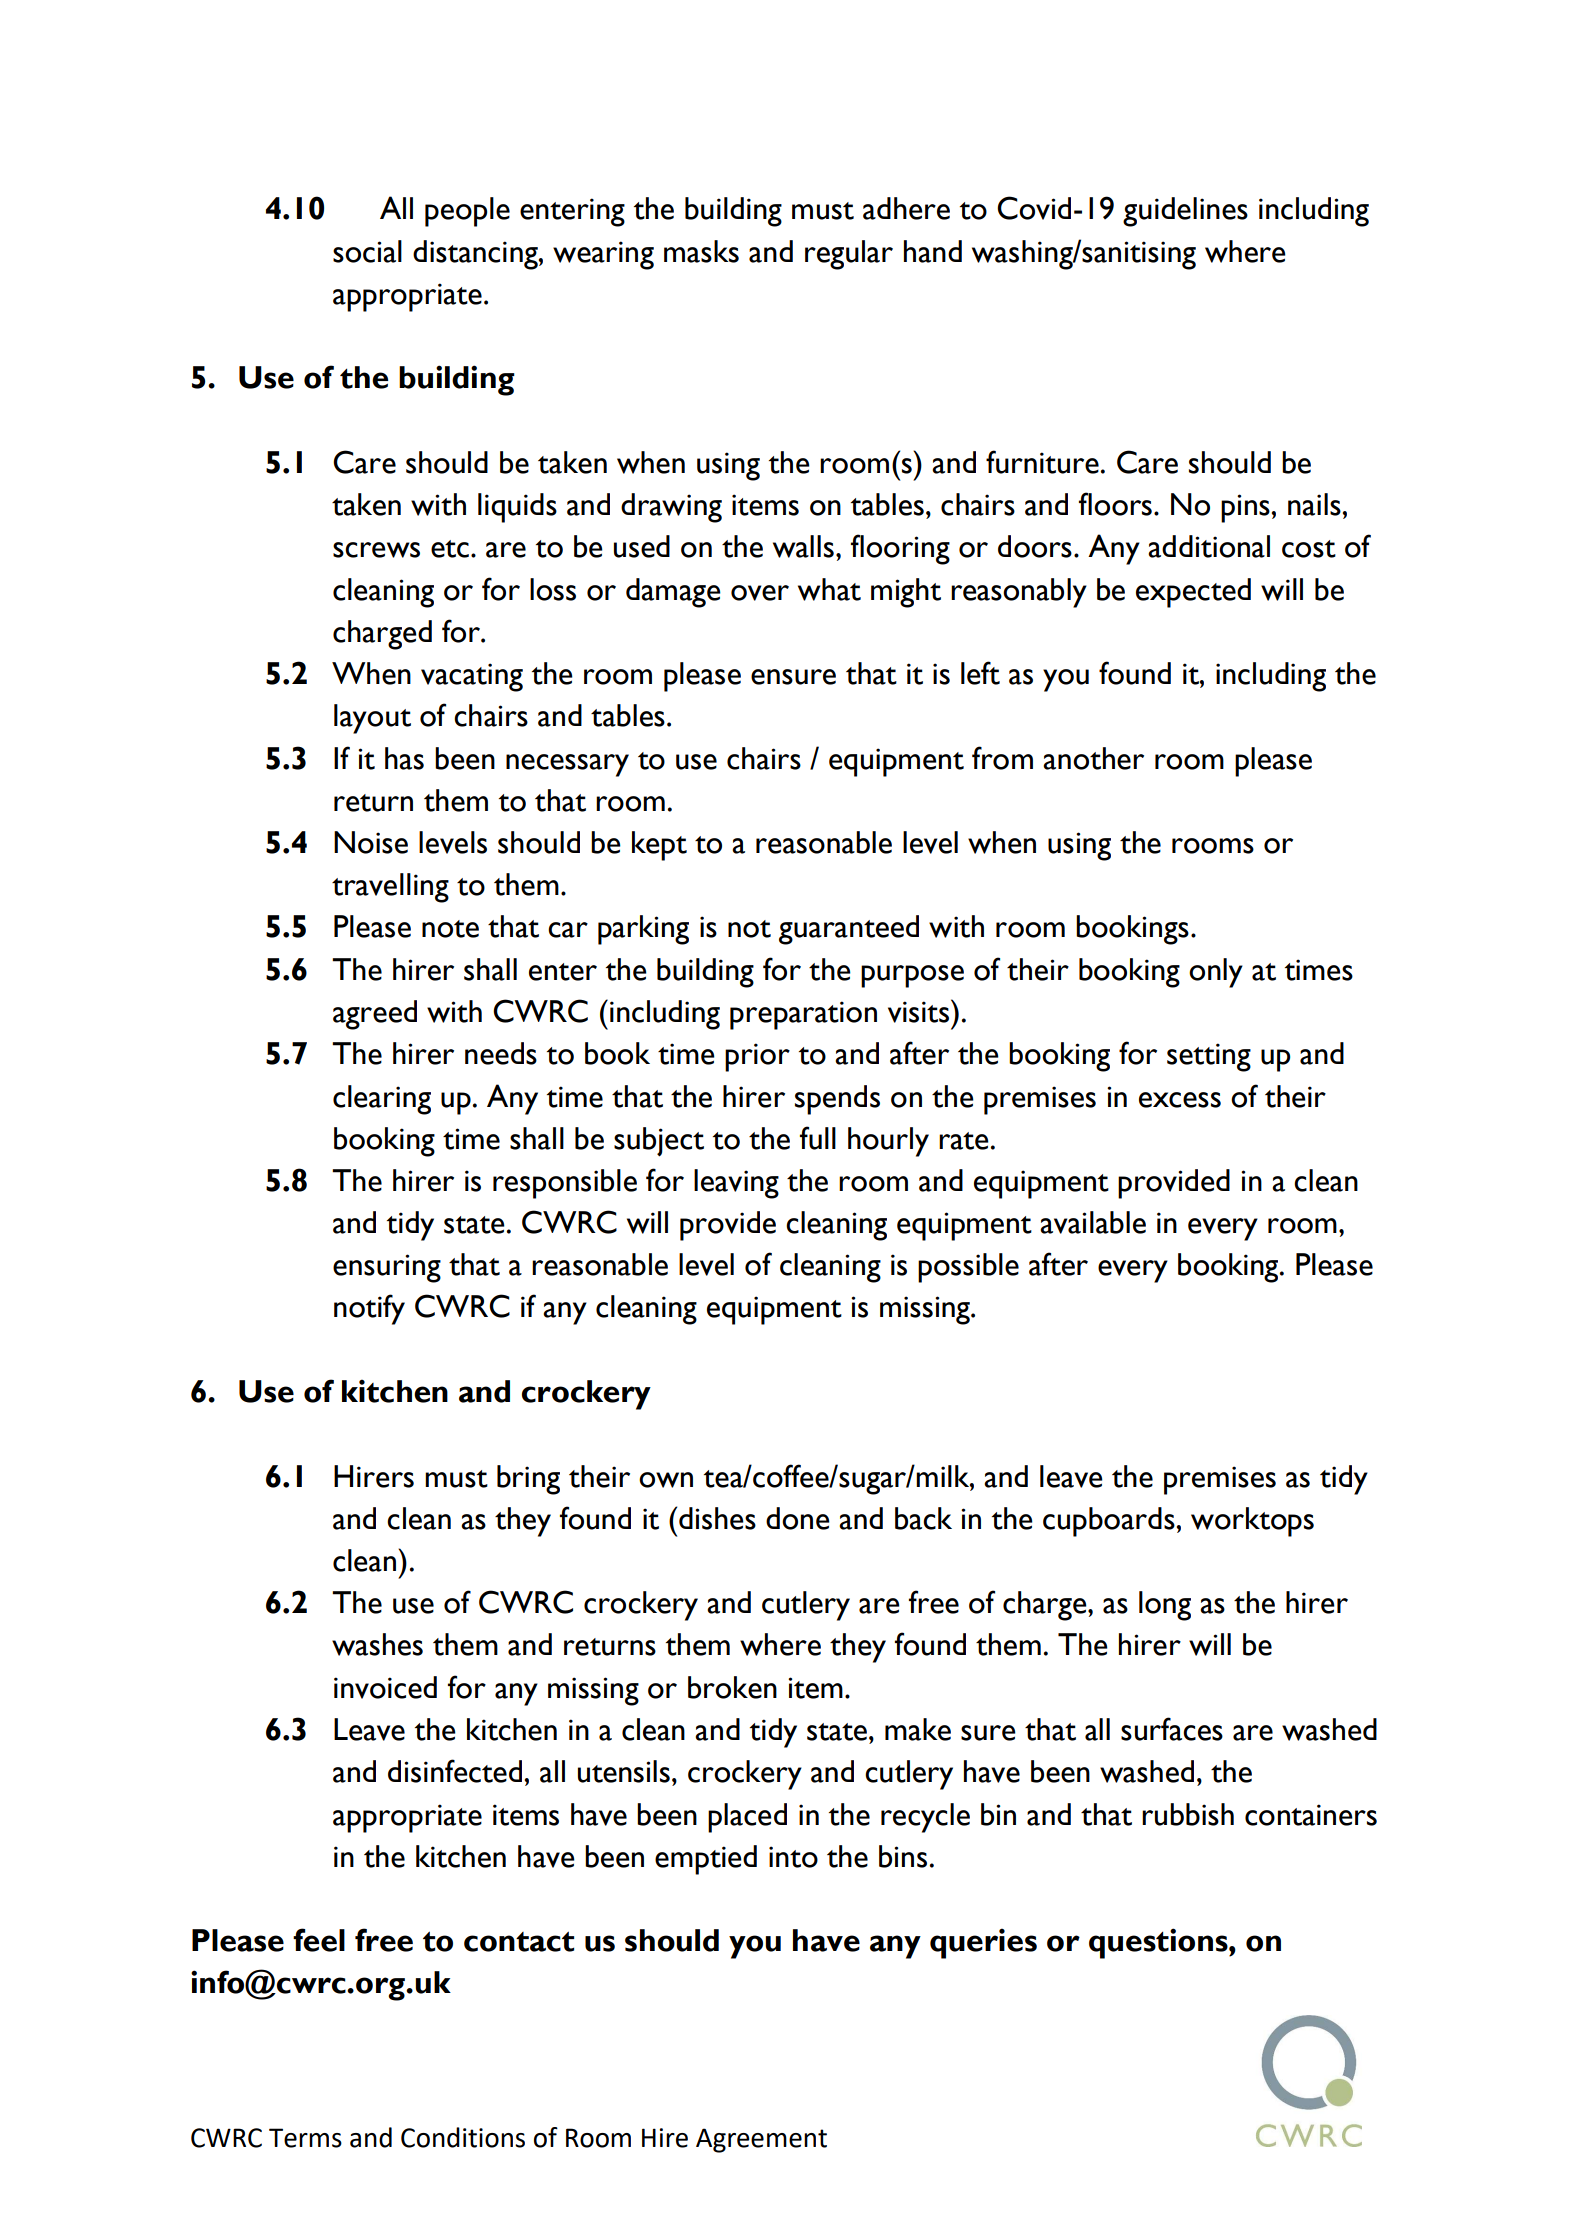 The height and width of the page is (2222, 1571). I want to click on social, so click(367, 251).
